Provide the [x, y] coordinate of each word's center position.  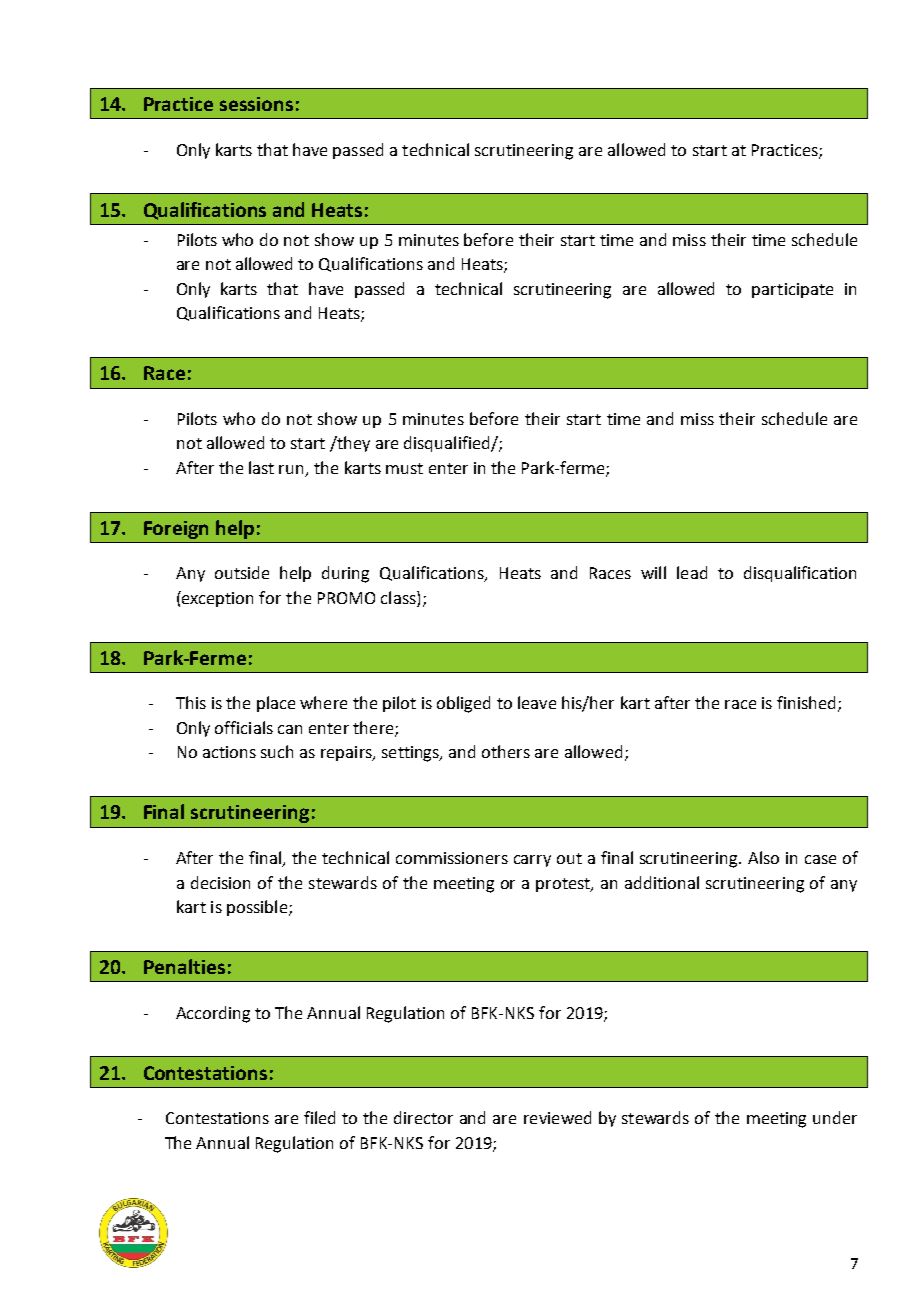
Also [763, 857]
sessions [256, 104]
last [261, 467]
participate [792, 290]
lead [692, 572]
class [399, 599]
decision [220, 882]
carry [532, 861]
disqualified [448, 444]
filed [319, 1117]
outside [242, 572]
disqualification [800, 574]
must [404, 468]
